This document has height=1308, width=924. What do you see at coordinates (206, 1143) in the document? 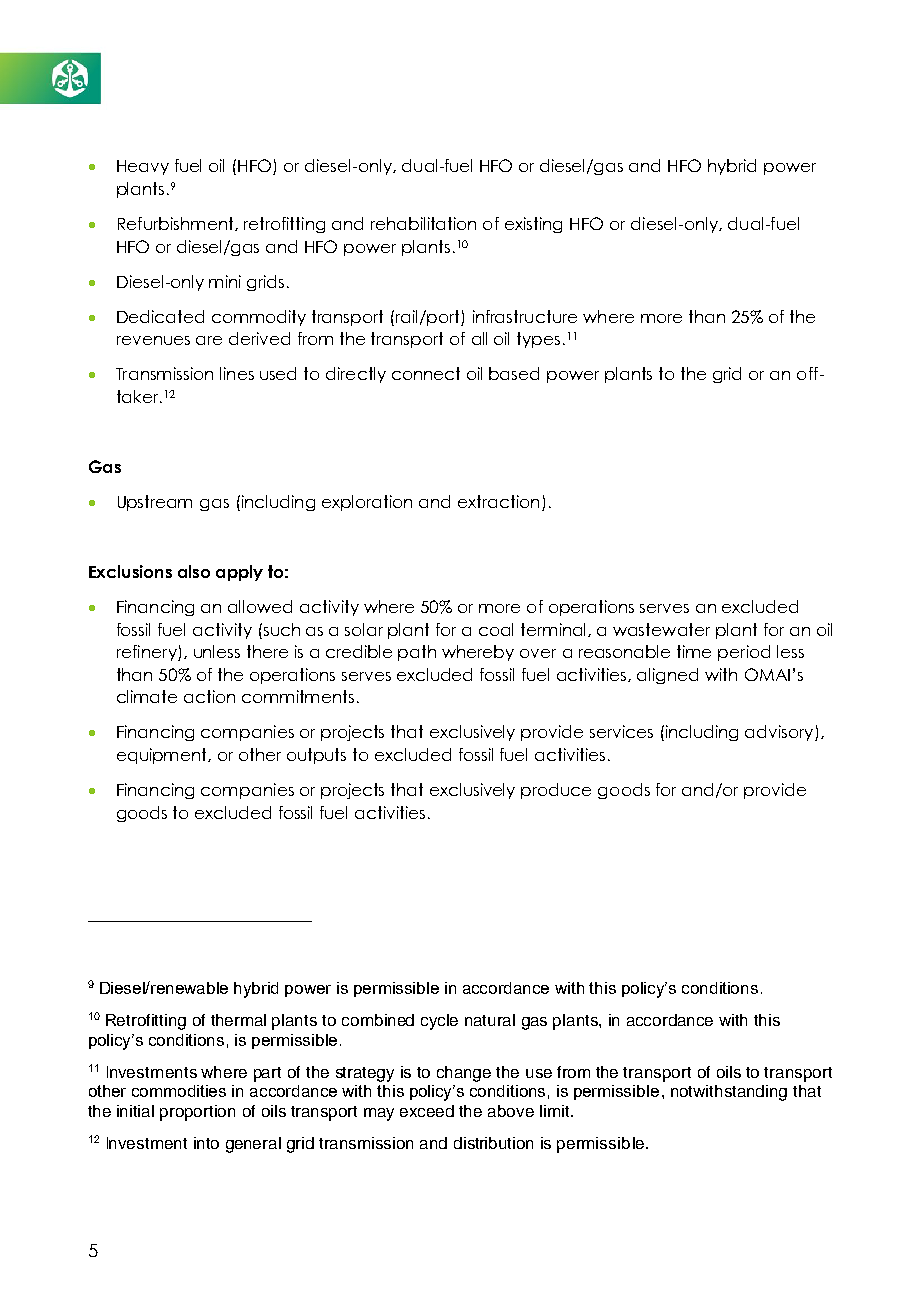
I see `into` at bounding box center [206, 1143].
